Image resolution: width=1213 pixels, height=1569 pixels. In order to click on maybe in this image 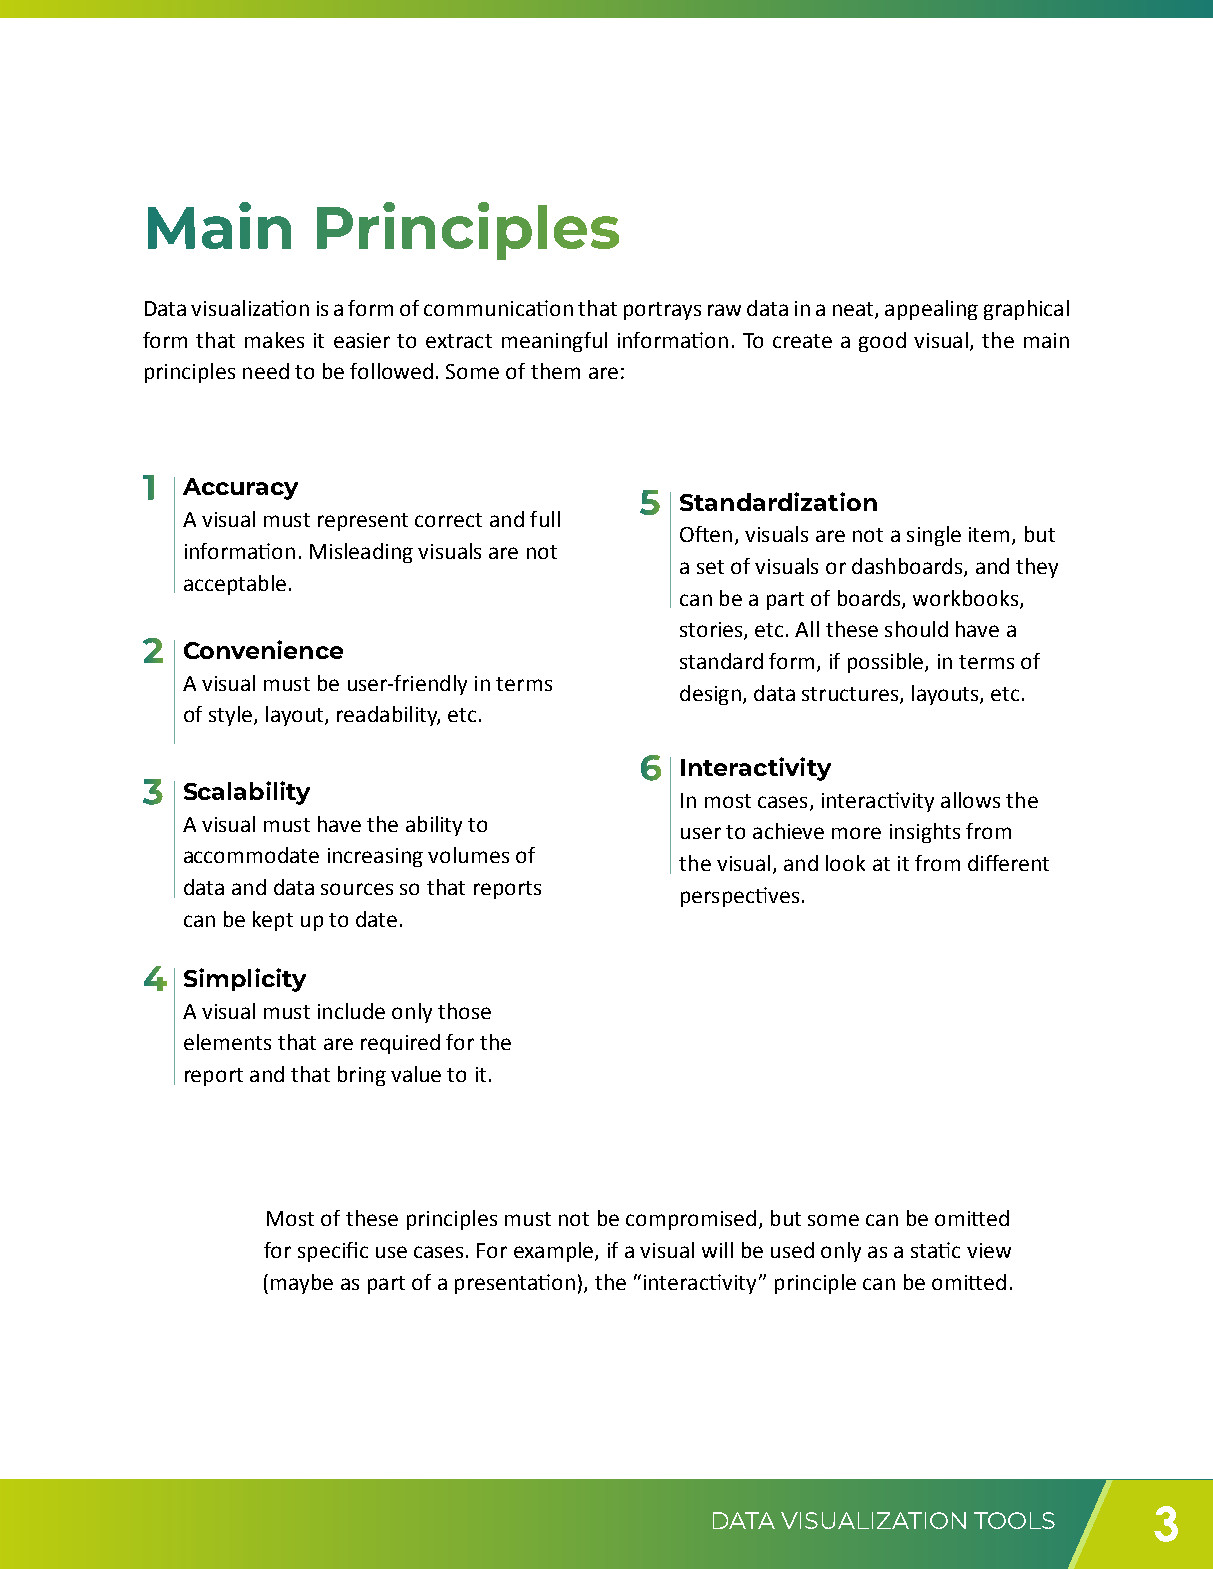, I will do `click(302, 1284)`.
